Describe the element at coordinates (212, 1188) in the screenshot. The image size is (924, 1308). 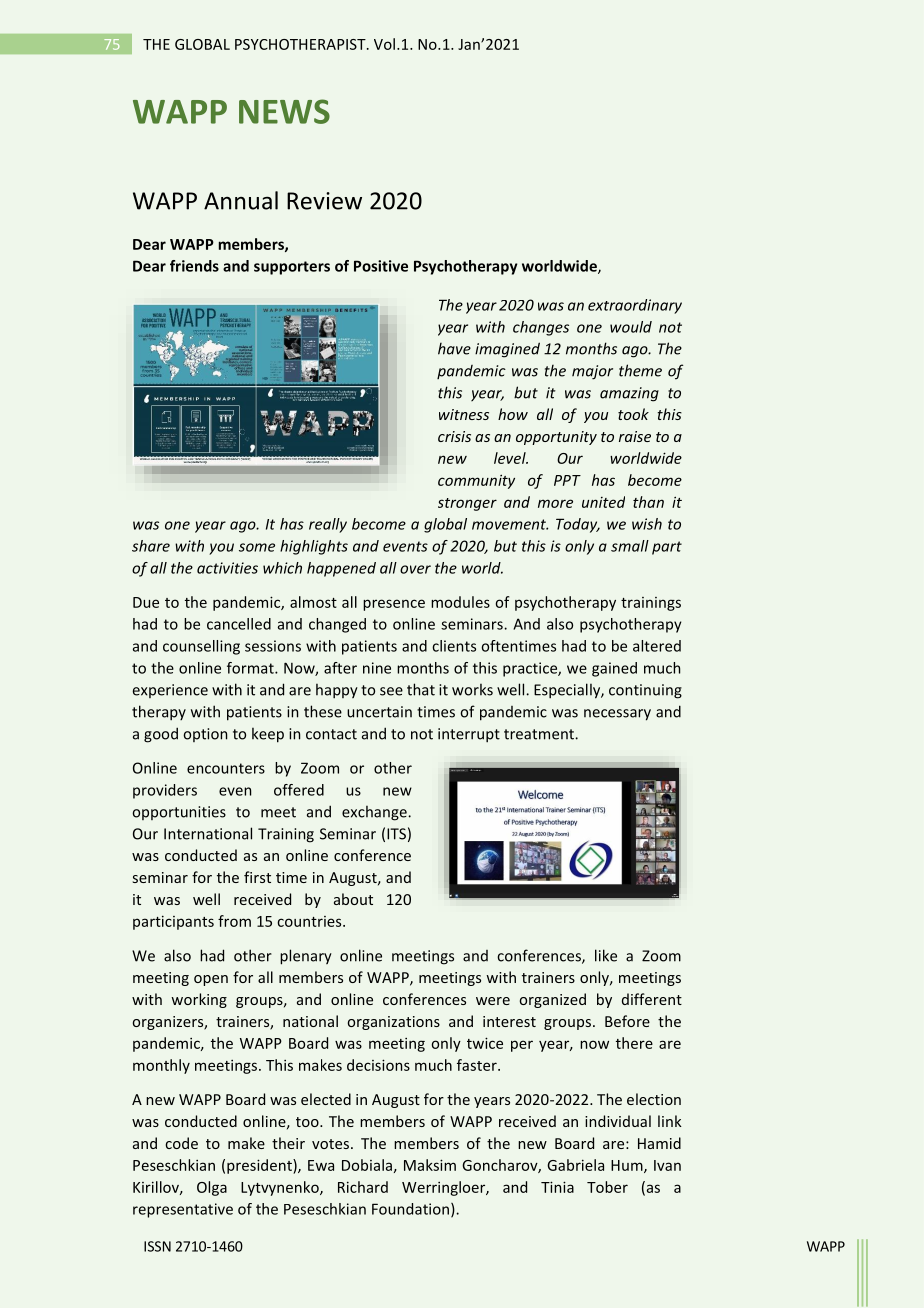
I see `Olga` at that location.
